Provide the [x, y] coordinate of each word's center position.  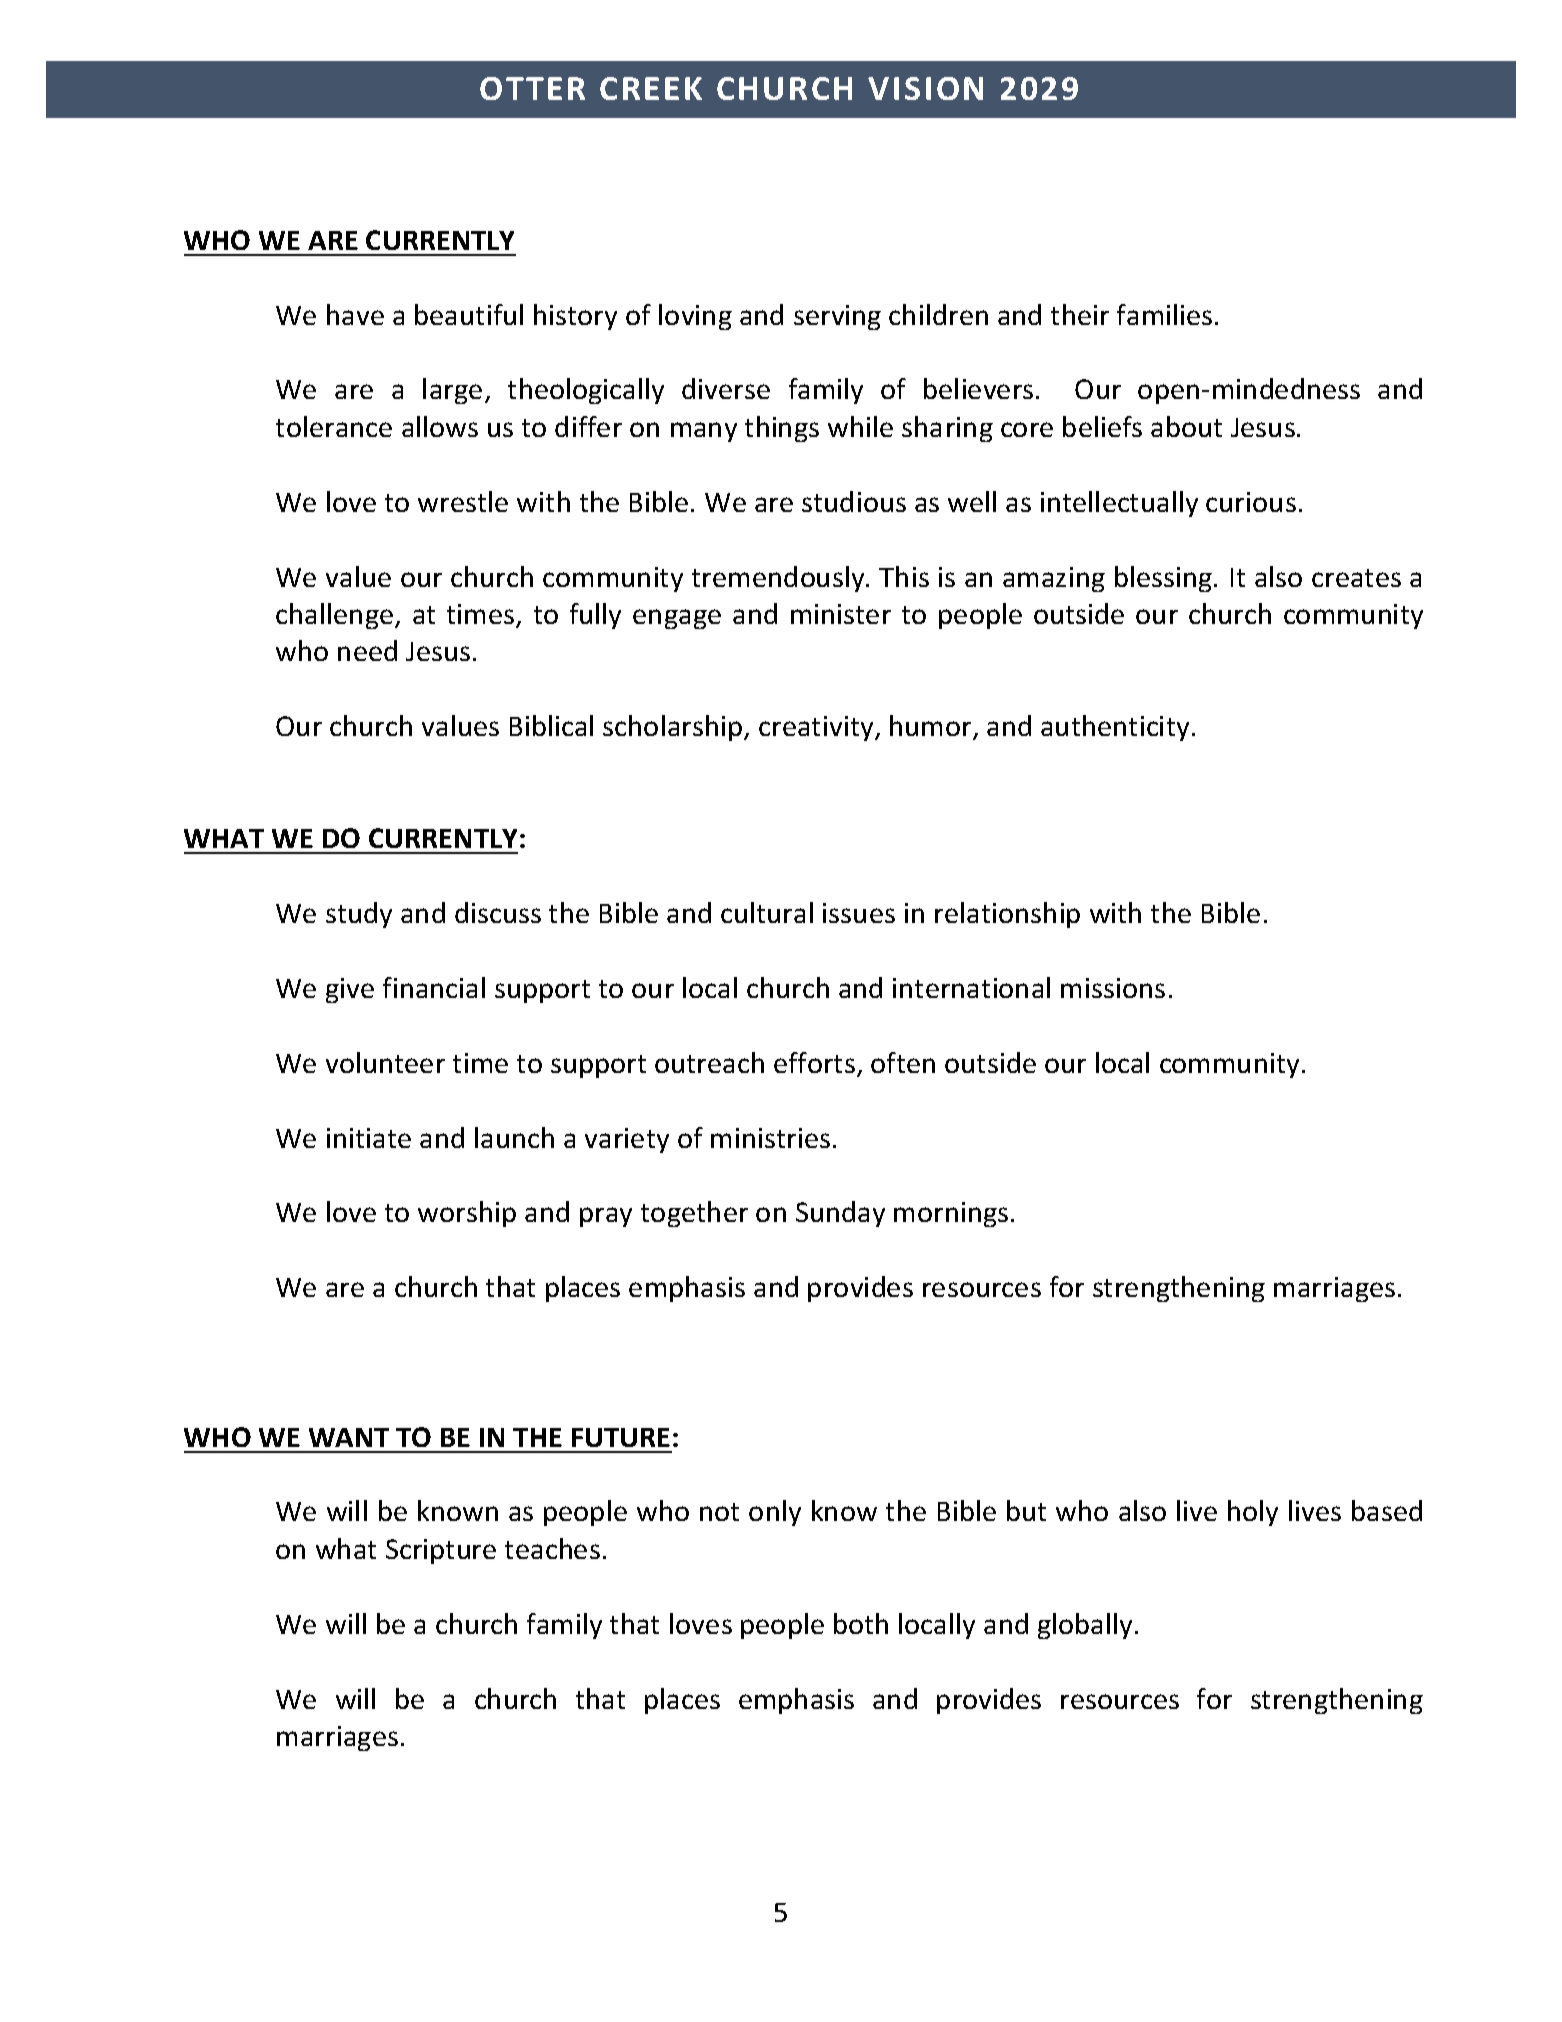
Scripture [441, 1551]
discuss [498, 912]
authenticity [1115, 728]
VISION [925, 88]
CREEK [651, 88]
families [1164, 314]
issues [859, 913]
